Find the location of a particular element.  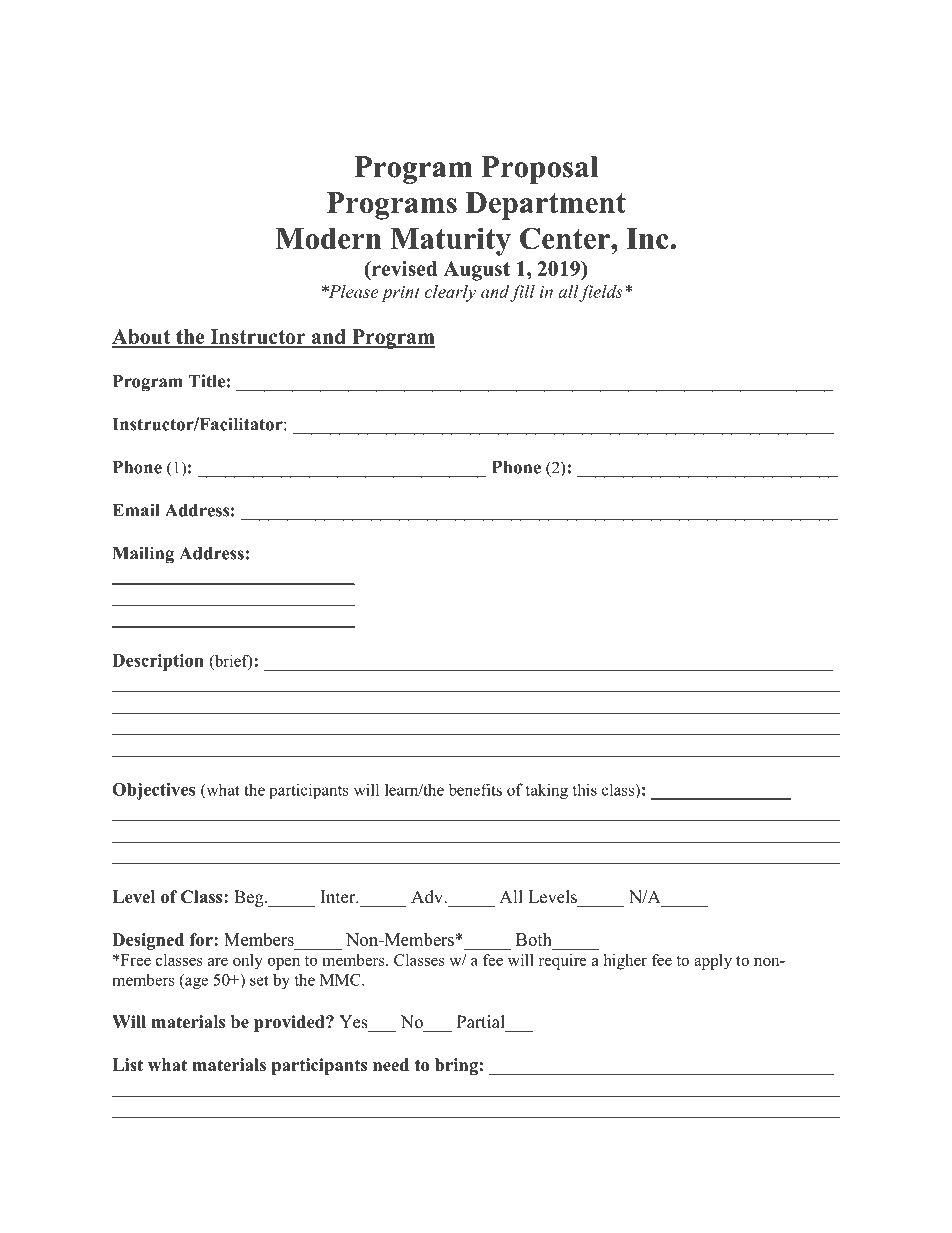

Modern is located at coordinates (328, 238).
